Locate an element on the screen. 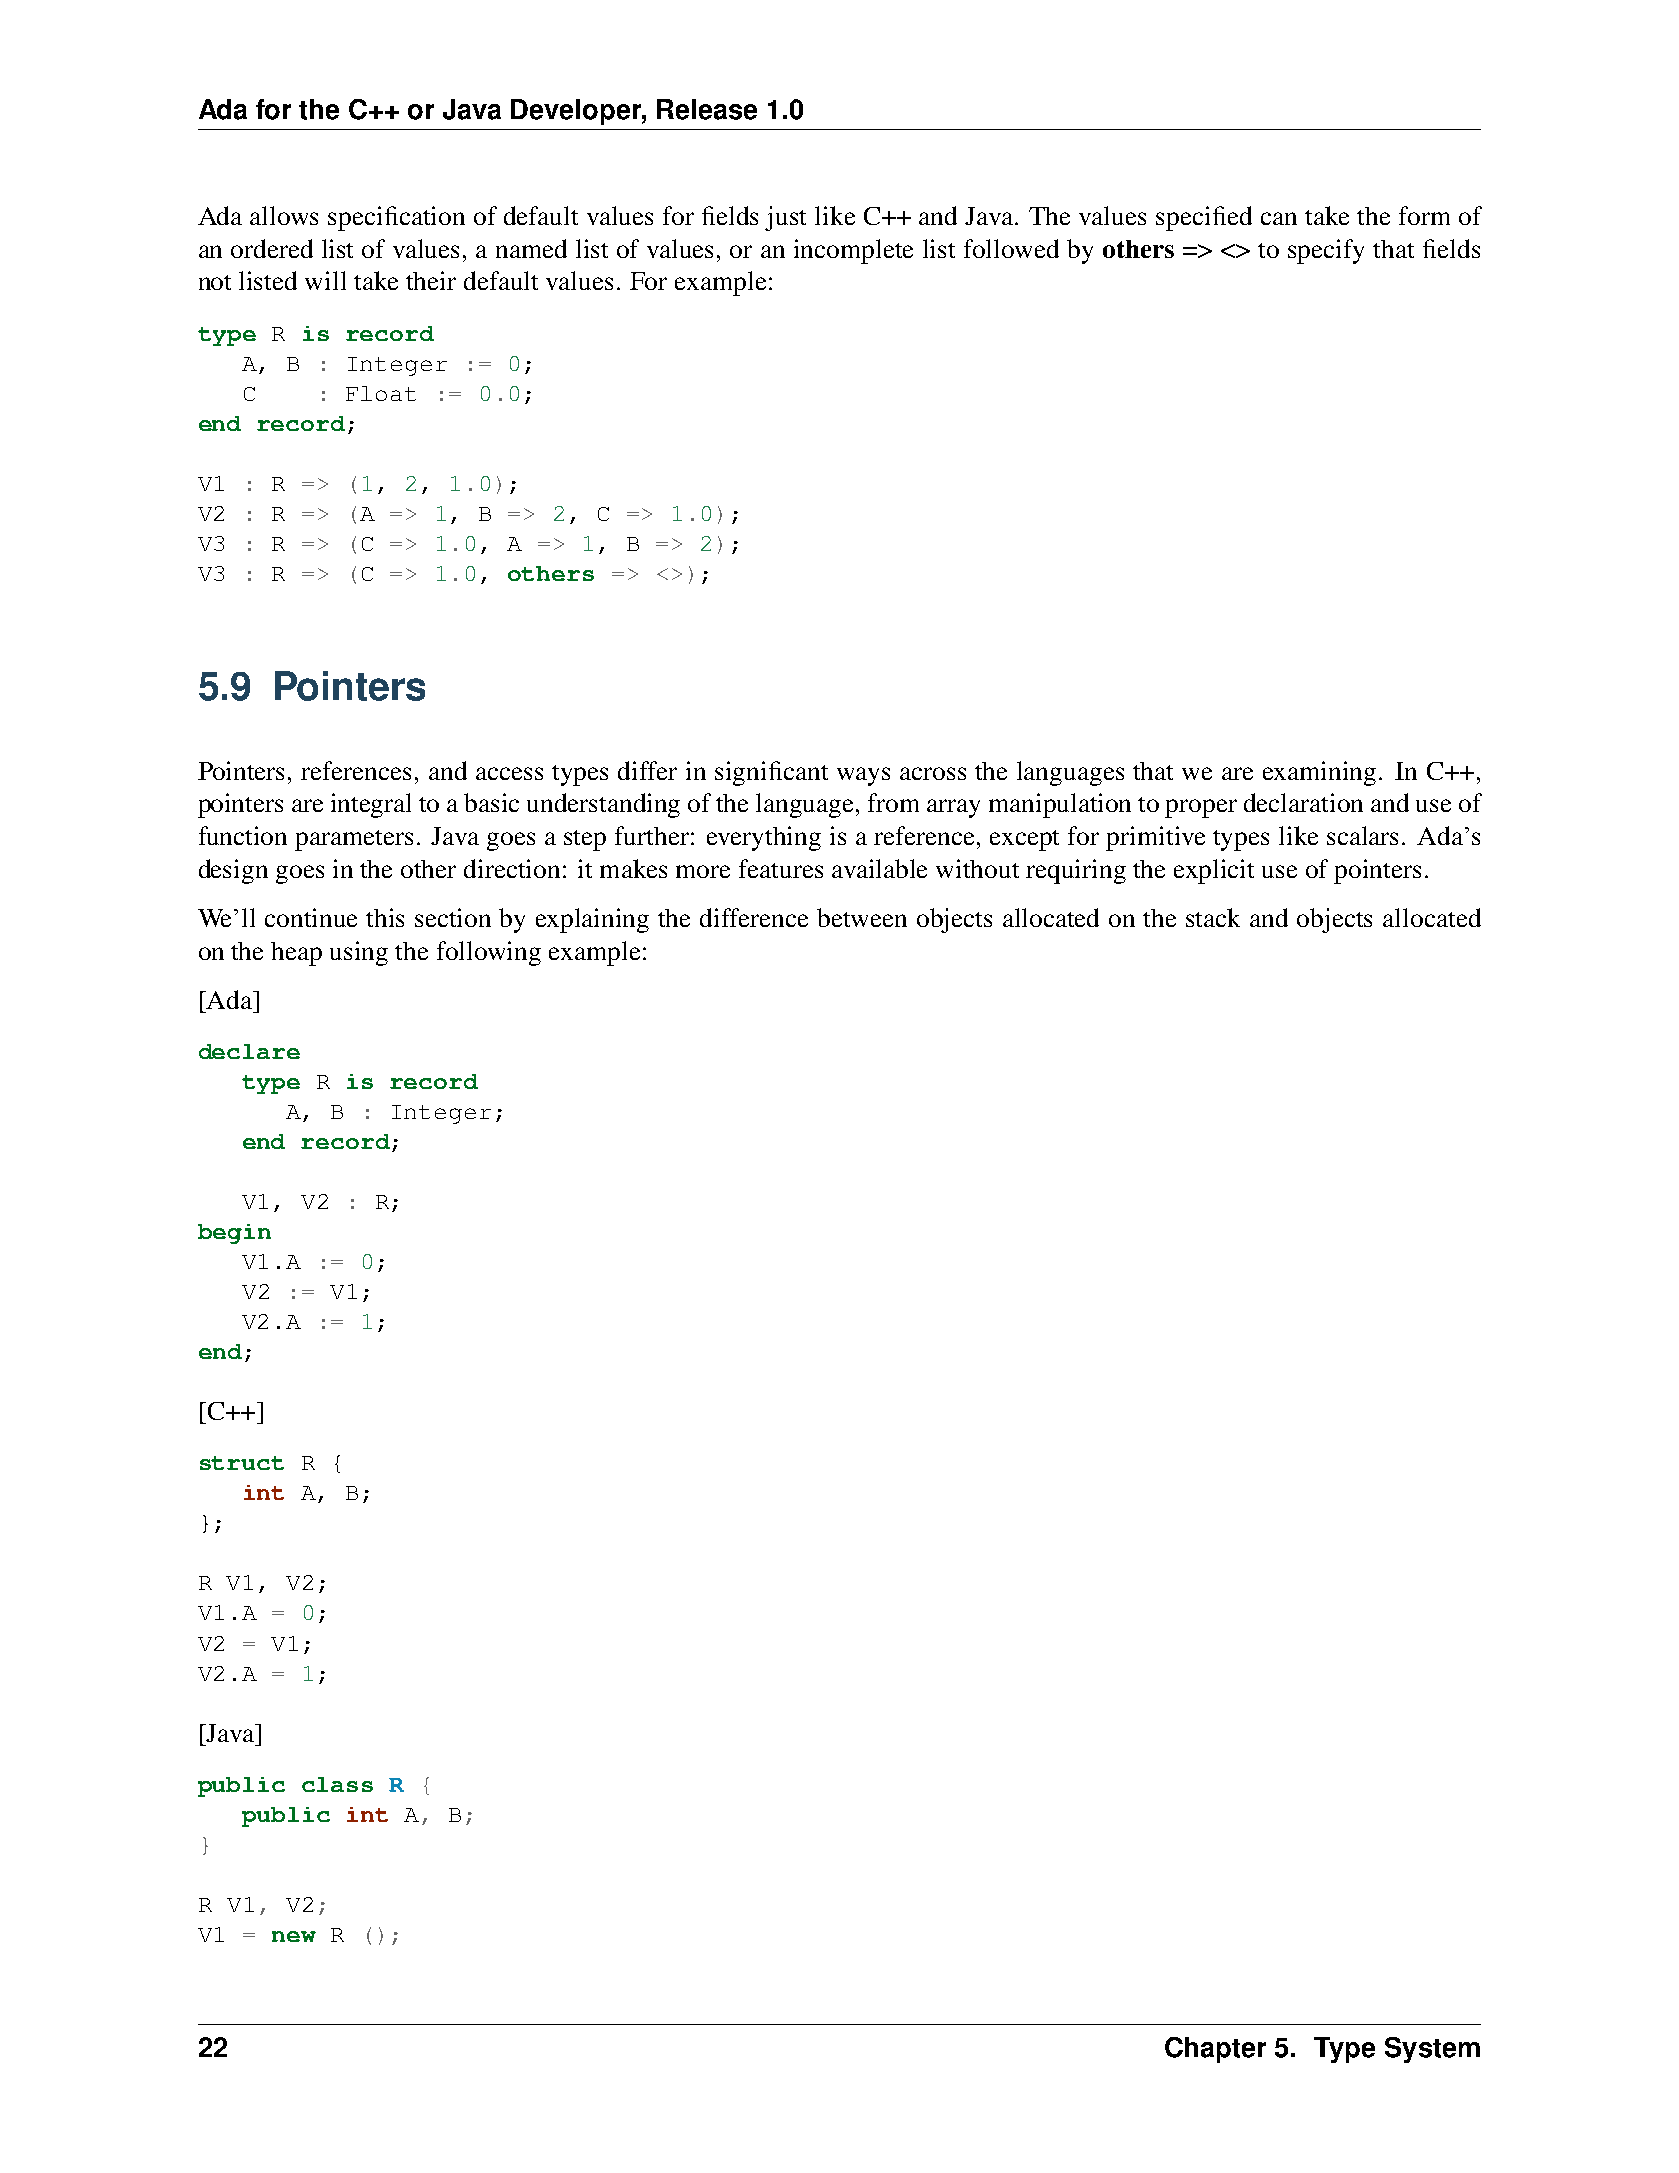 The width and height of the screenshot is (1679, 2173). specification is located at coordinates (396, 218).
